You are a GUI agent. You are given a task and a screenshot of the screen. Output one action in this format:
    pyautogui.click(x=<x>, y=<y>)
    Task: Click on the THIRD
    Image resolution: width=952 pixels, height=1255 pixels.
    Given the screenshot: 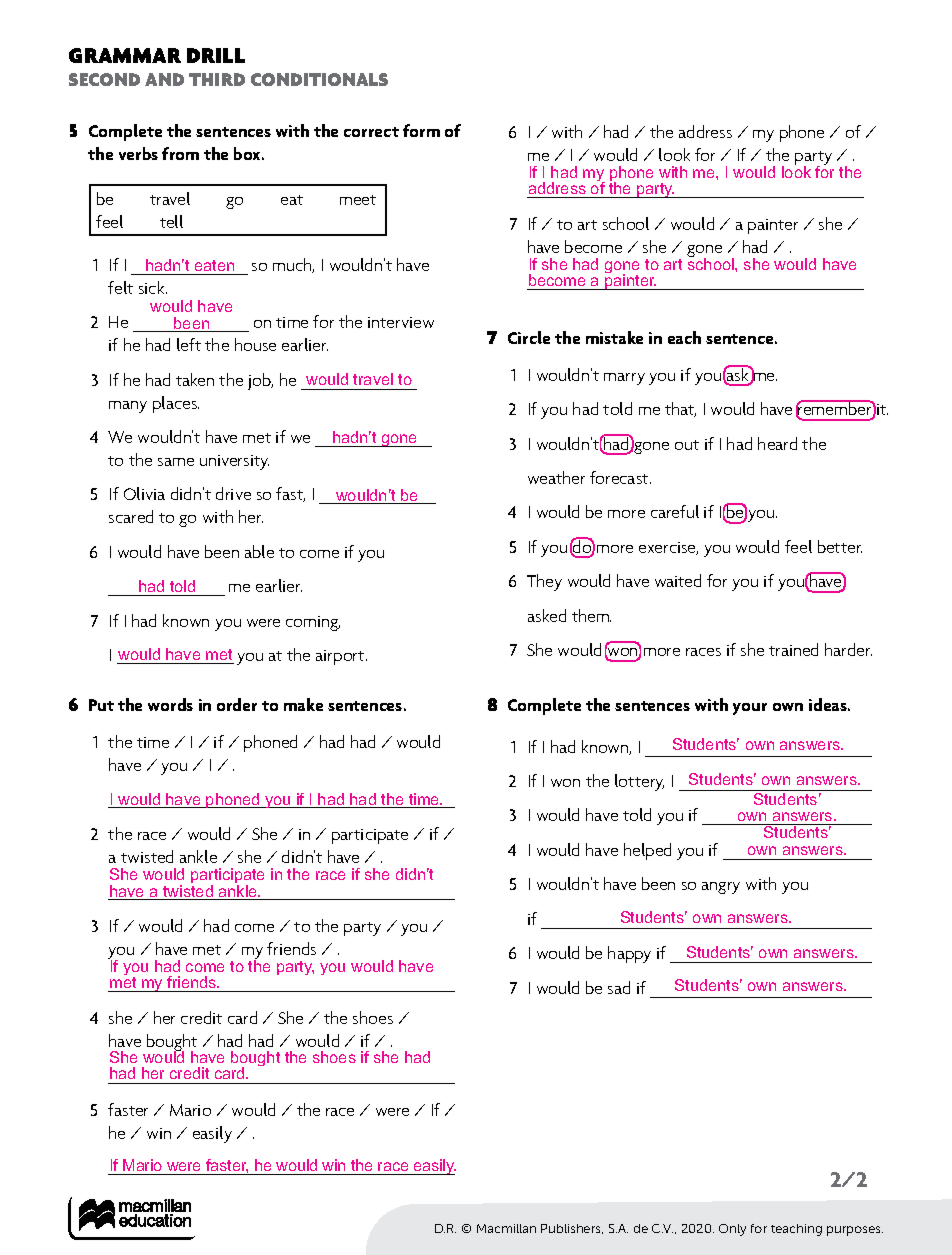 What is the action you would take?
    pyautogui.click(x=217, y=79)
